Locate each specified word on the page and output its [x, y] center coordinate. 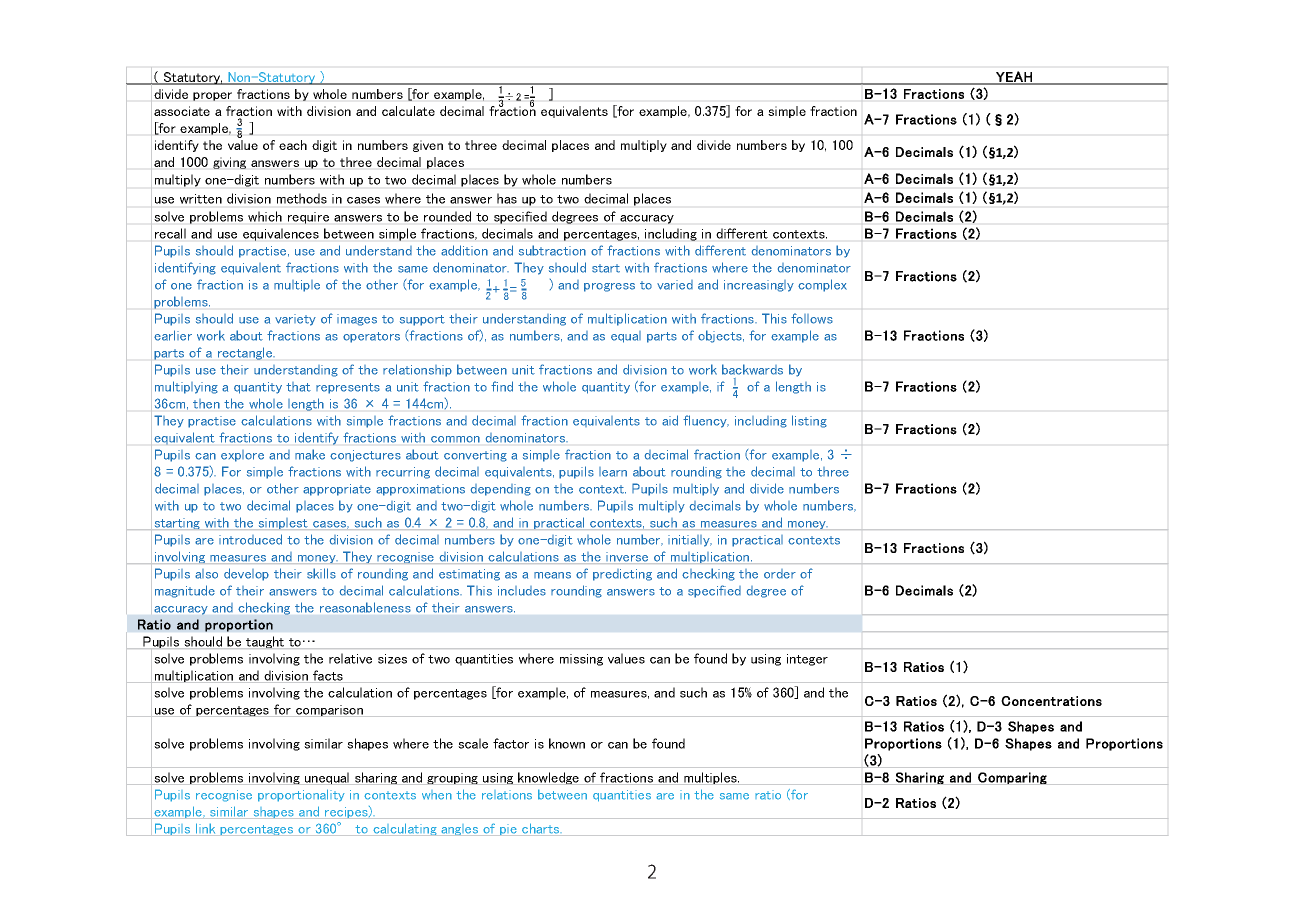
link [206, 829]
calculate [408, 111]
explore [242, 456]
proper [212, 96]
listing [809, 421]
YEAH [1014, 77]
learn [613, 472]
